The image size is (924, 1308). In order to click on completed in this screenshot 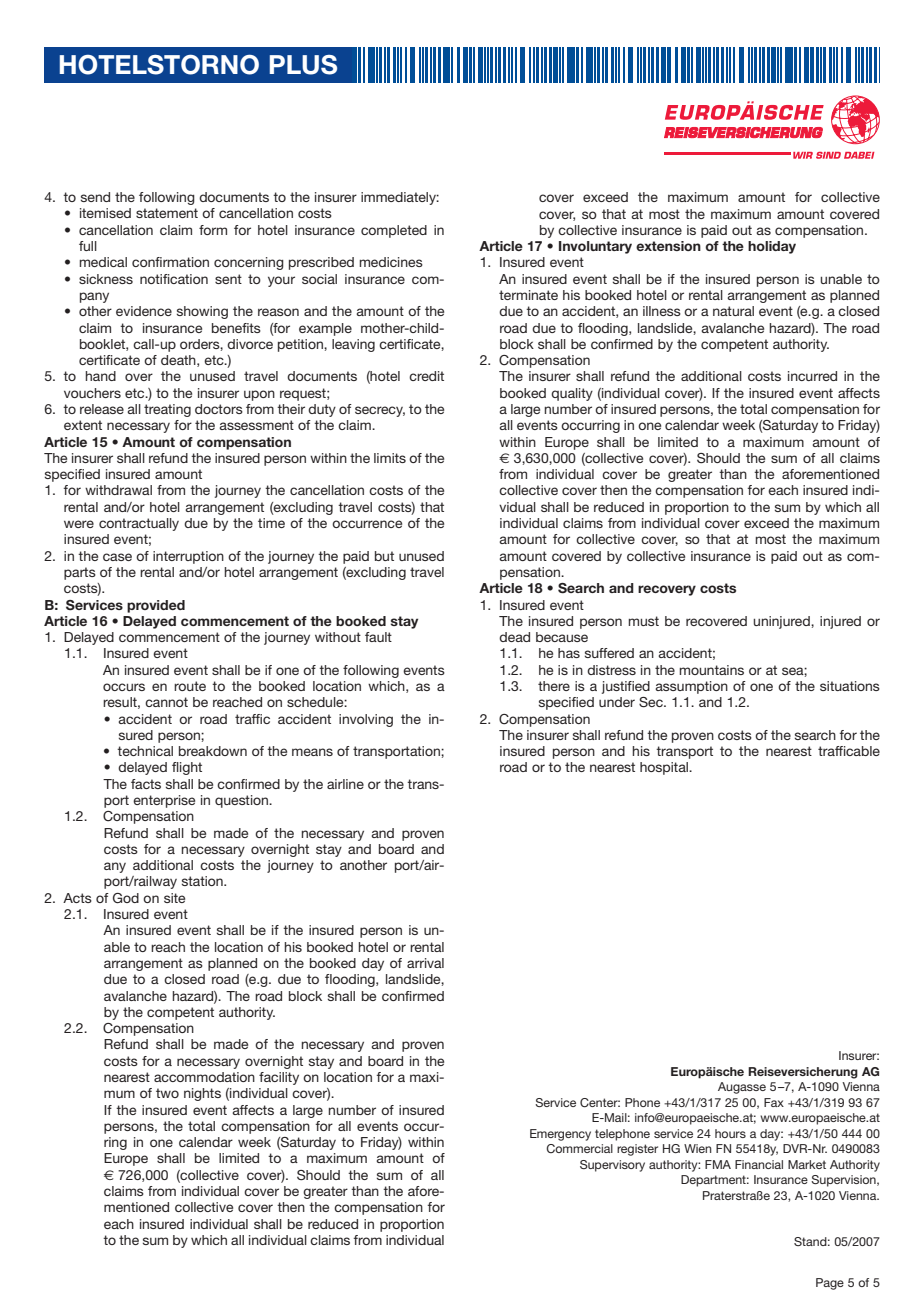, I will do `click(394, 231)`.
